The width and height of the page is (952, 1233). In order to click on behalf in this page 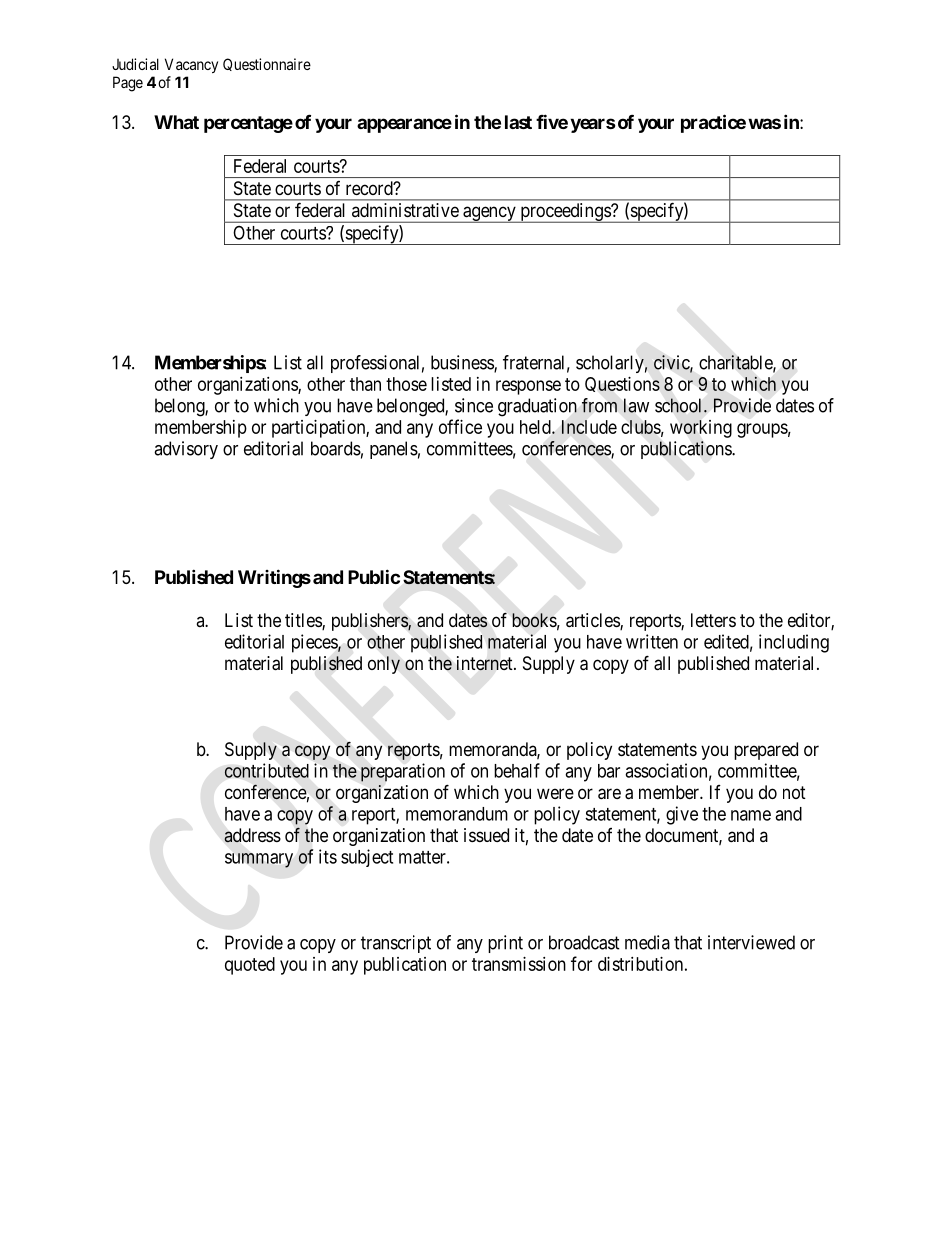, I will do `click(517, 770)`.
